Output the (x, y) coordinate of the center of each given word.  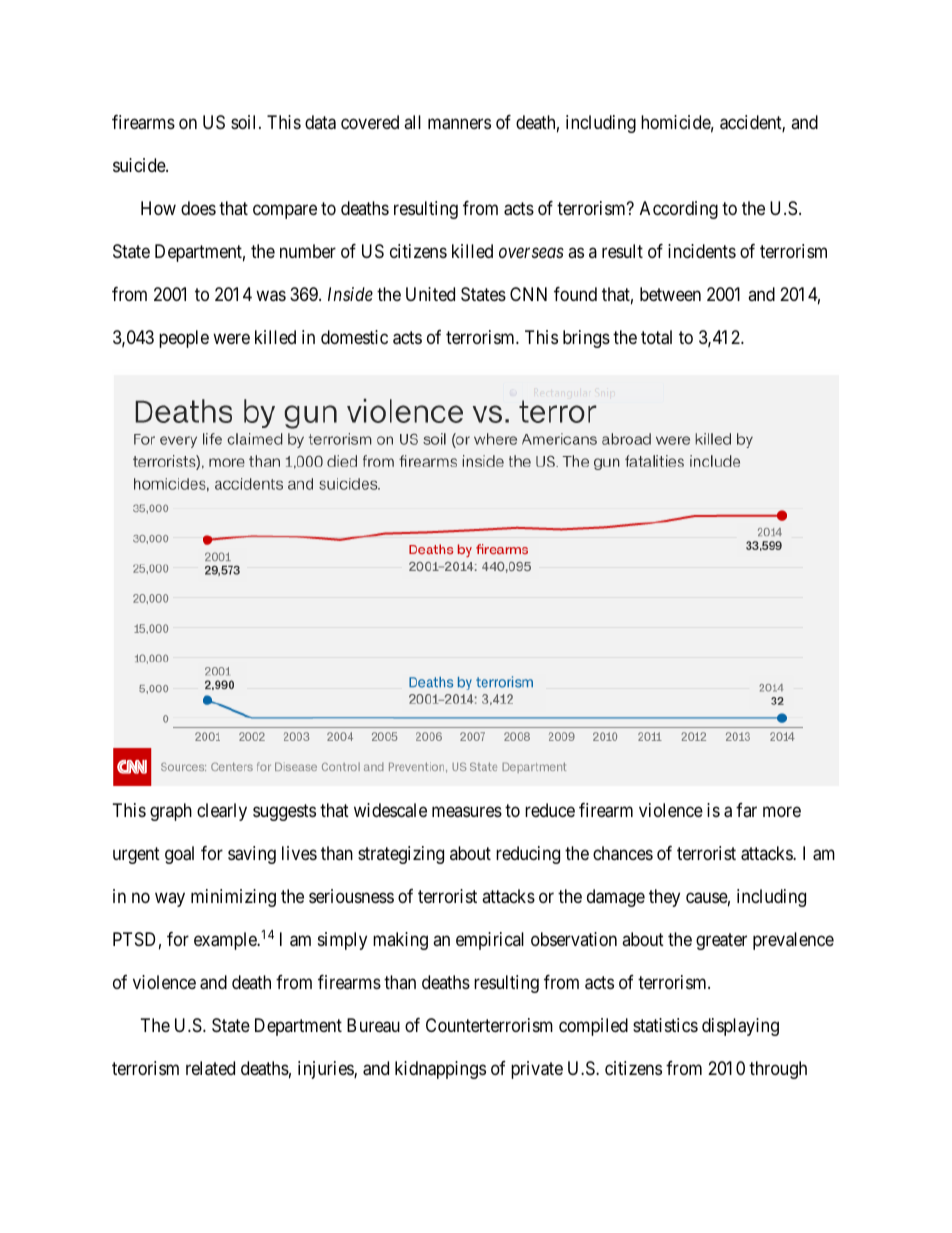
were (231, 338)
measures (467, 812)
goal (179, 855)
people (184, 339)
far (746, 810)
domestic (354, 337)
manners (459, 124)
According (679, 210)
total (656, 337)
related (210, 1068)
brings (586, 339)
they (664, 898)
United (430, 294)
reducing (528, 855)
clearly (222, 812)
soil (245, 122)
